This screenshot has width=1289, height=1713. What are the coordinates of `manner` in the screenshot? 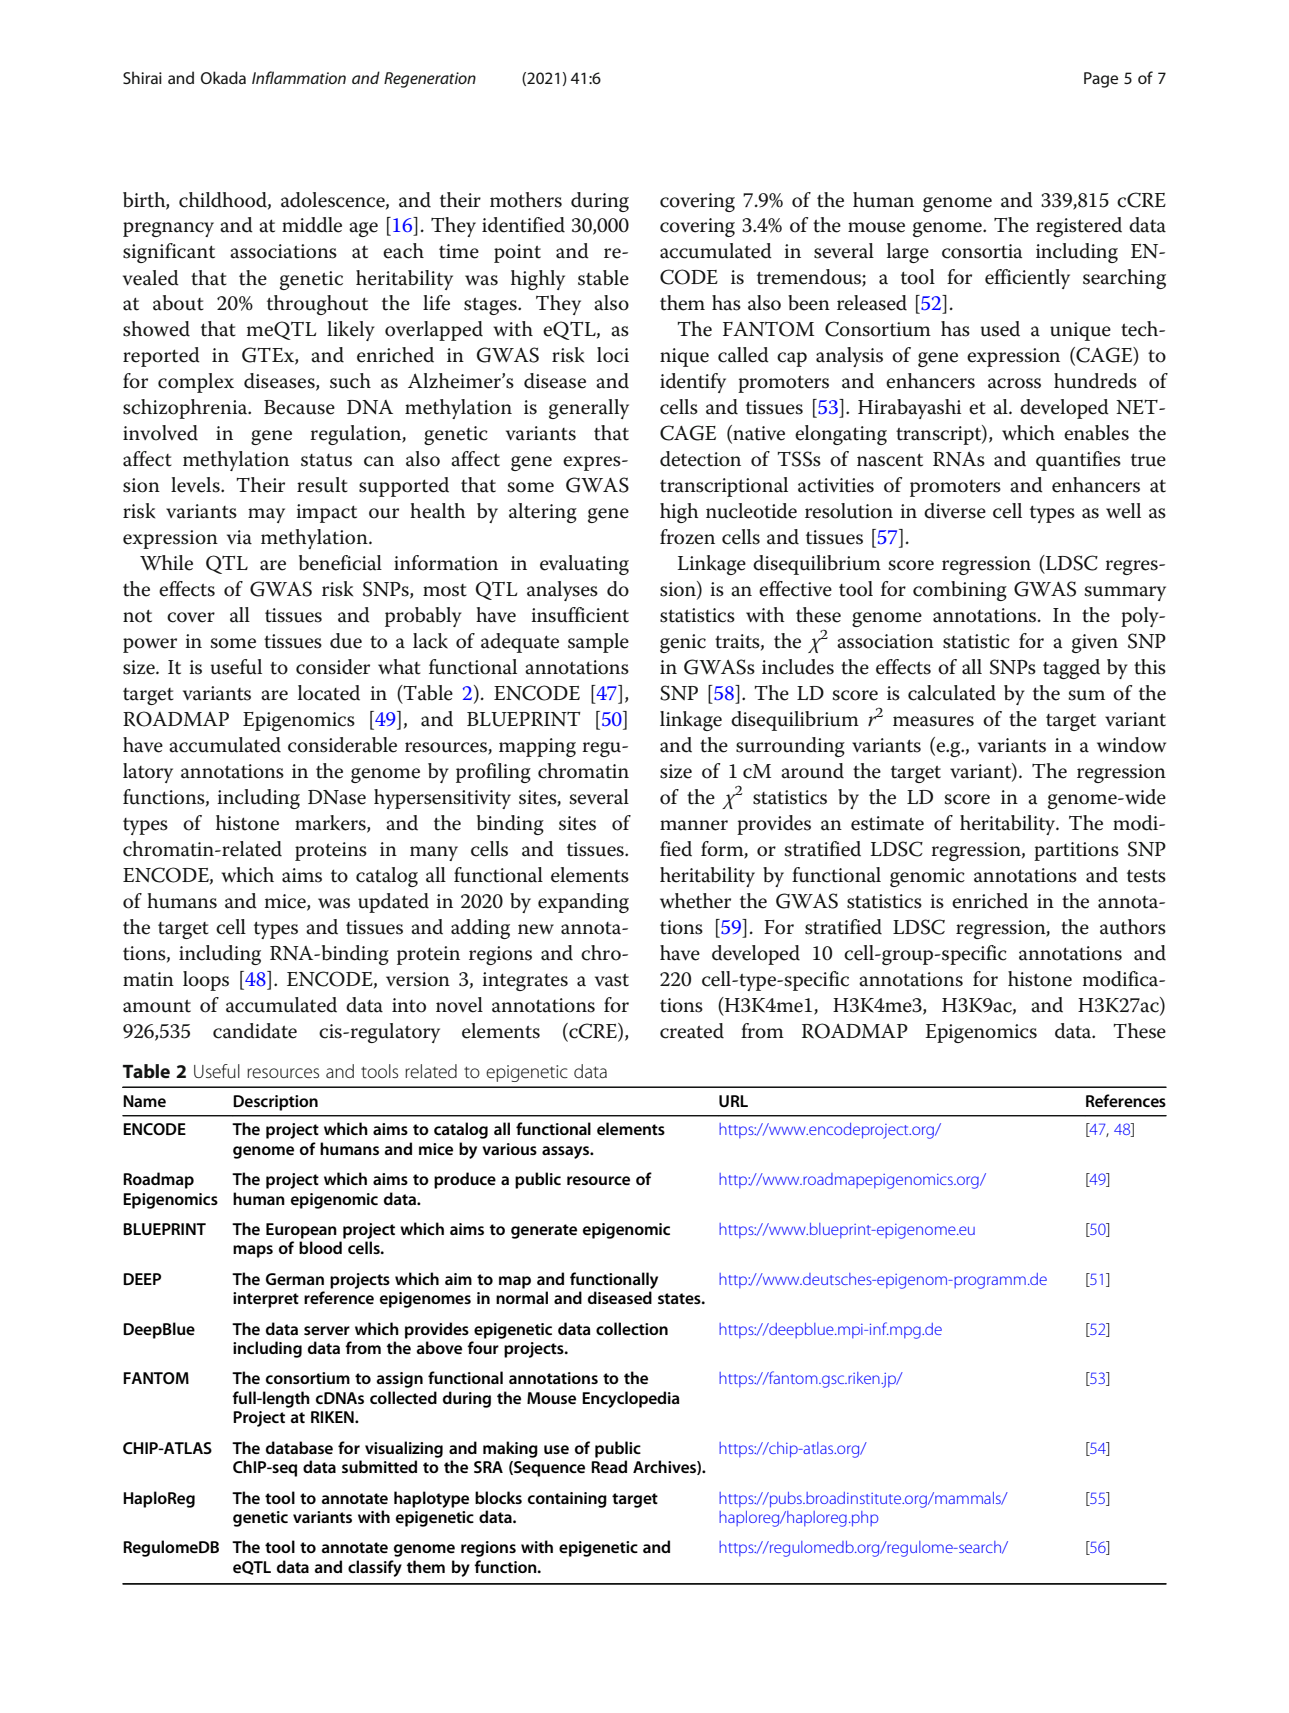 It's located at (694, 825).
